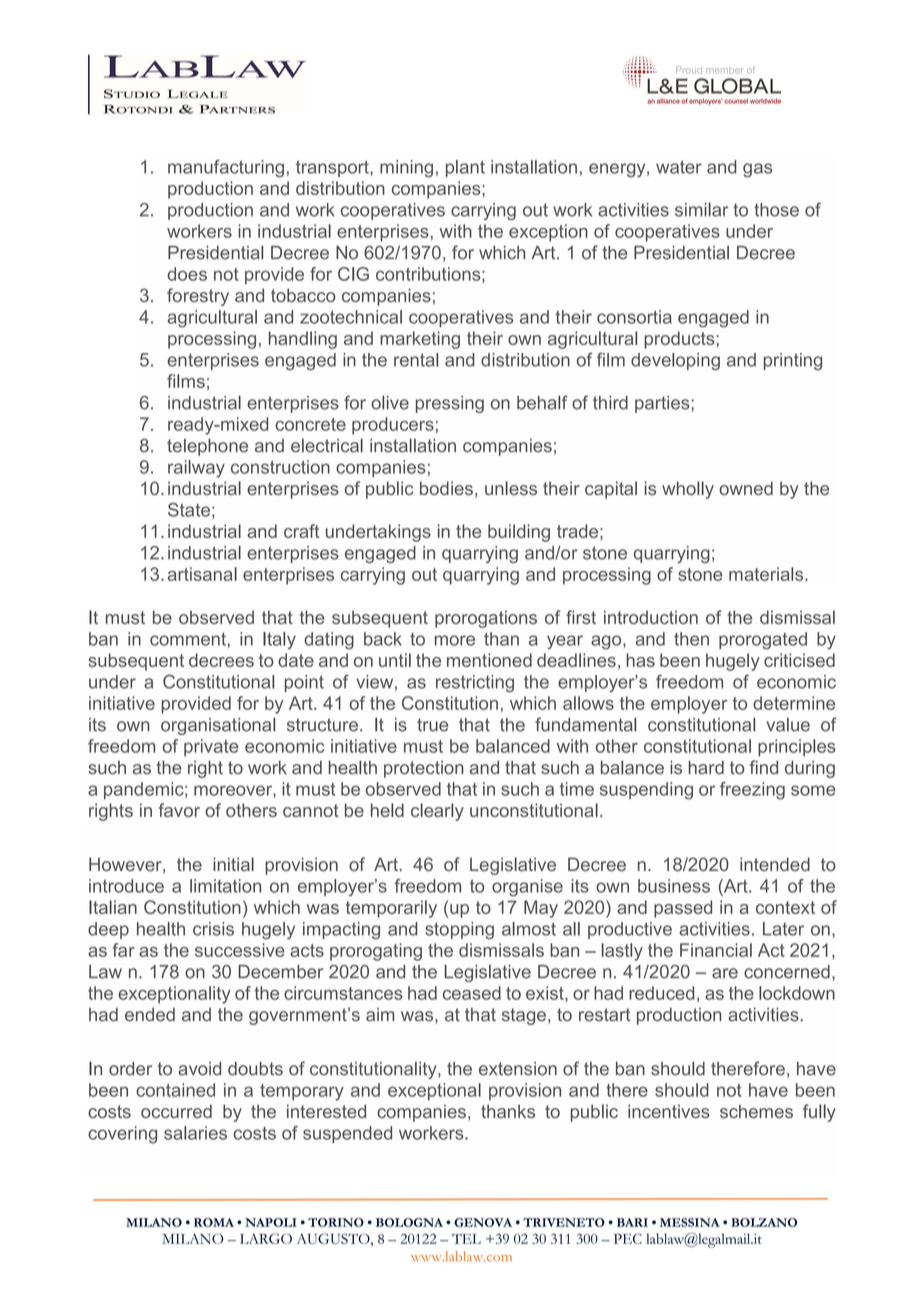 This screenshot has height=1308, width=924. I want to click on artisanal, so click(202, 574).
